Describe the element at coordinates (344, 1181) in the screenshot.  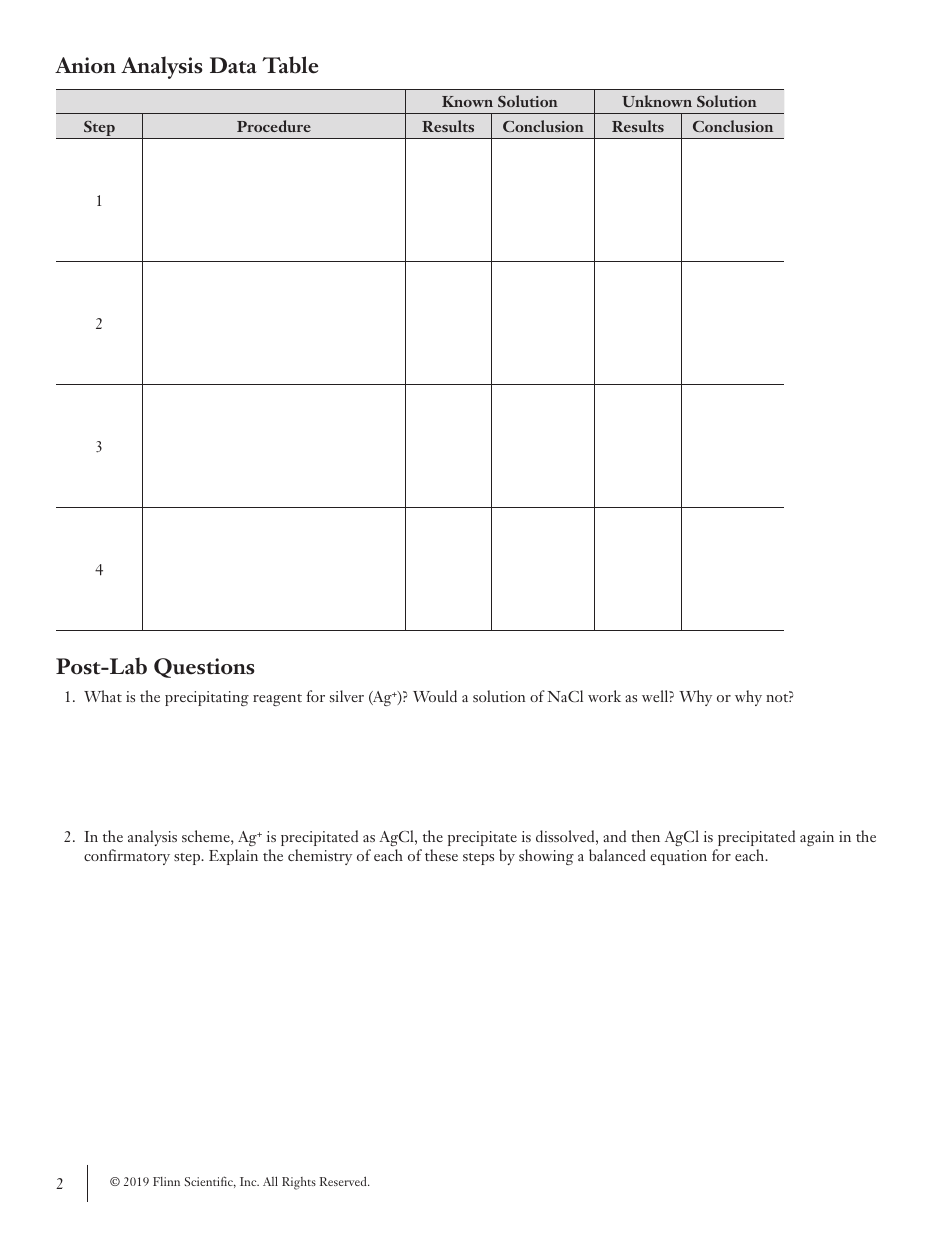
I see `Reserved` at that location.
